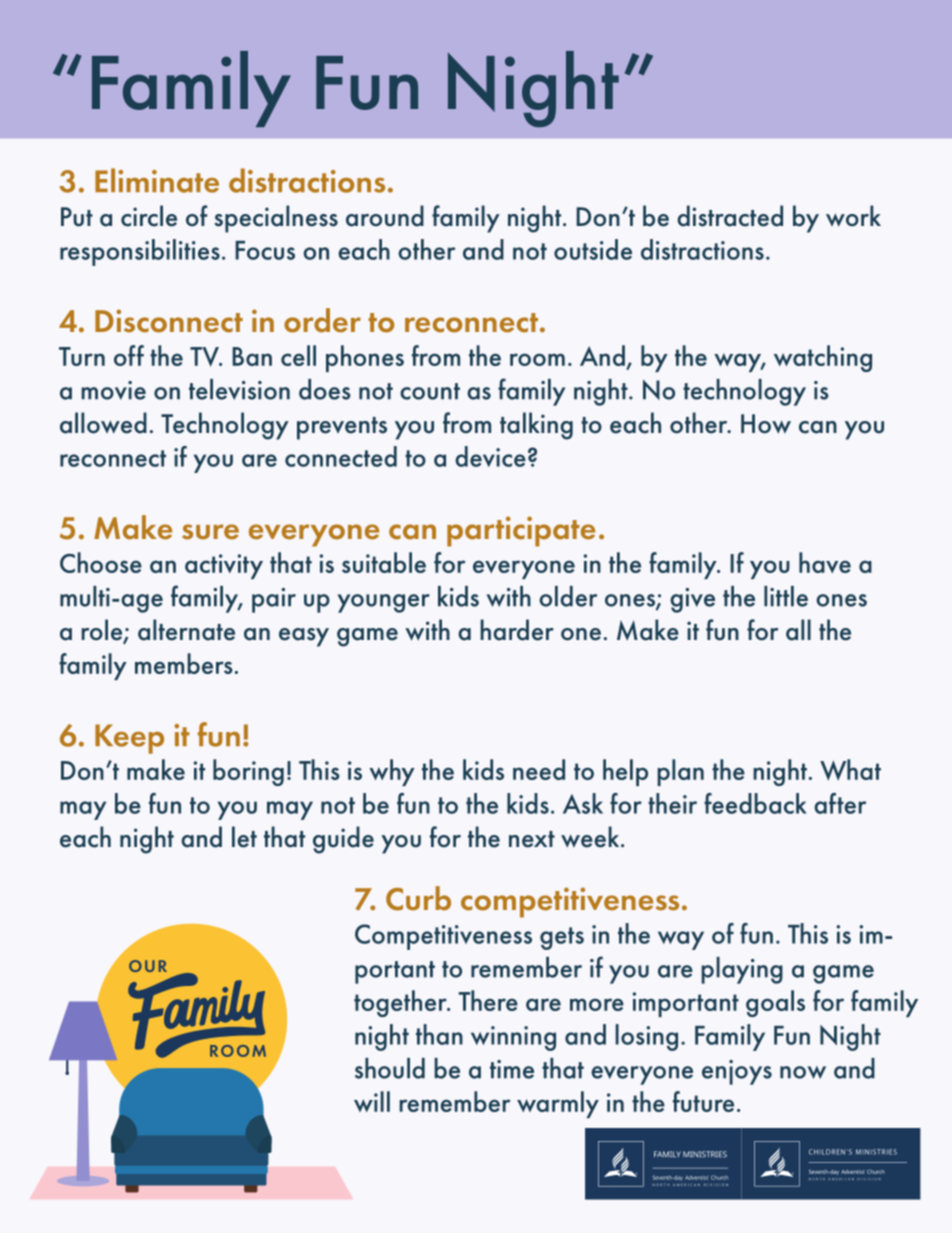 Image resolution: width=952 pixels, height=1233 pixels. Describe the element at coordinates (392, 772) in the screenshot. I see `why` at that location.
